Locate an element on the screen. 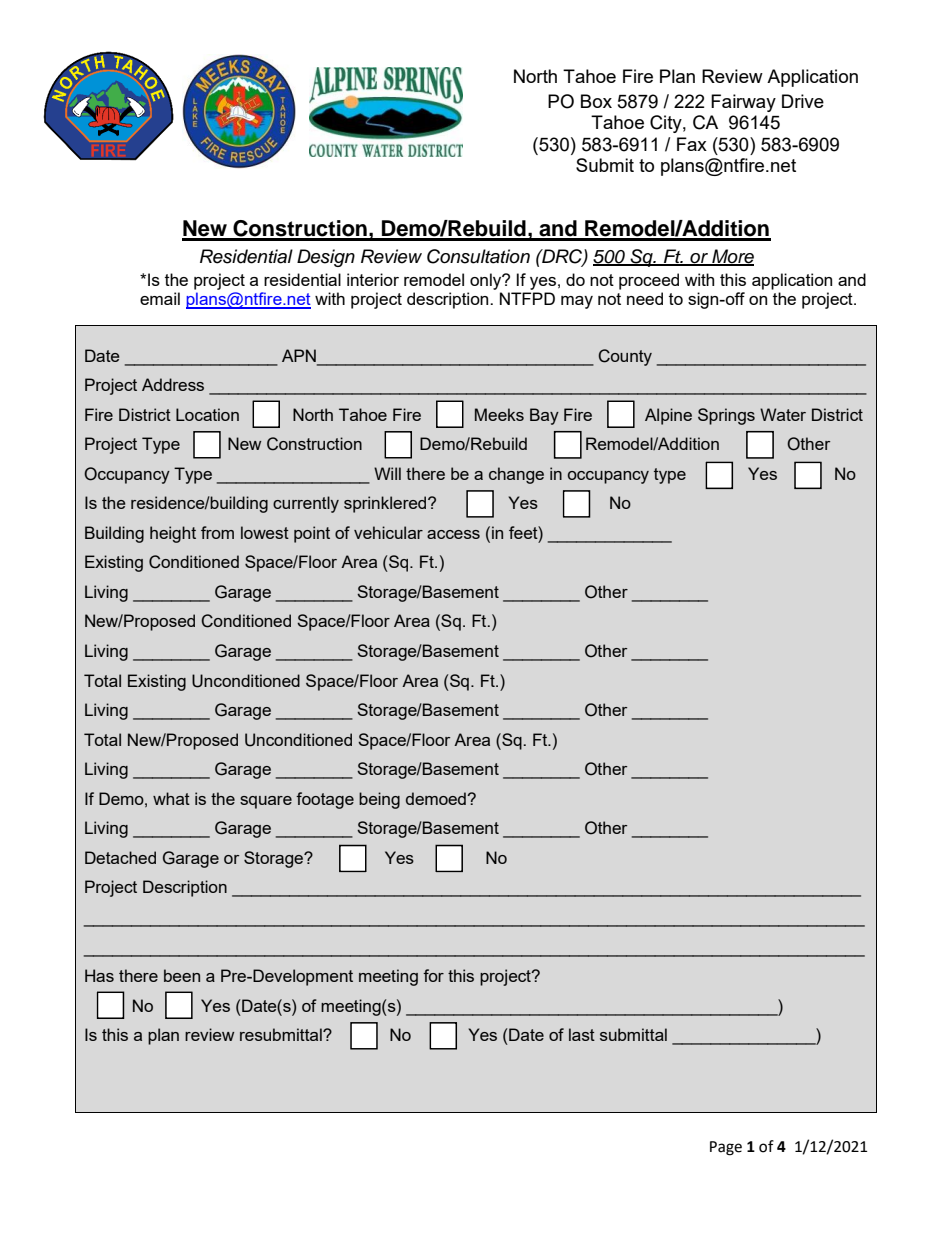  Fax is located at coordinates (692, 144).
